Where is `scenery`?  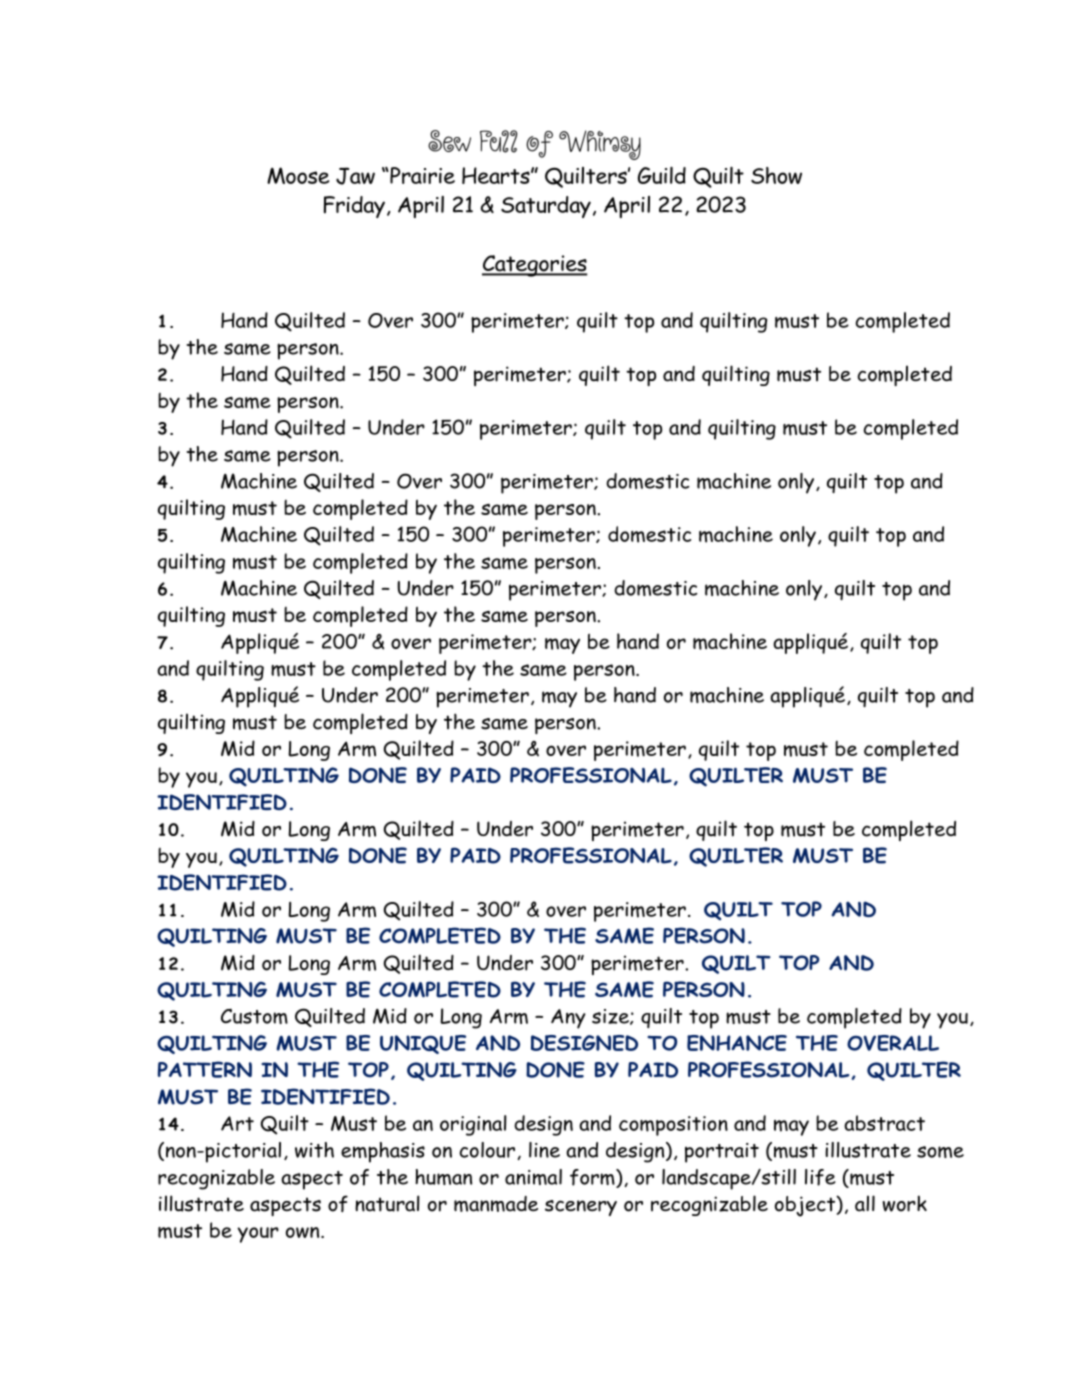 scenery is located at coordinates (581, 1208).
